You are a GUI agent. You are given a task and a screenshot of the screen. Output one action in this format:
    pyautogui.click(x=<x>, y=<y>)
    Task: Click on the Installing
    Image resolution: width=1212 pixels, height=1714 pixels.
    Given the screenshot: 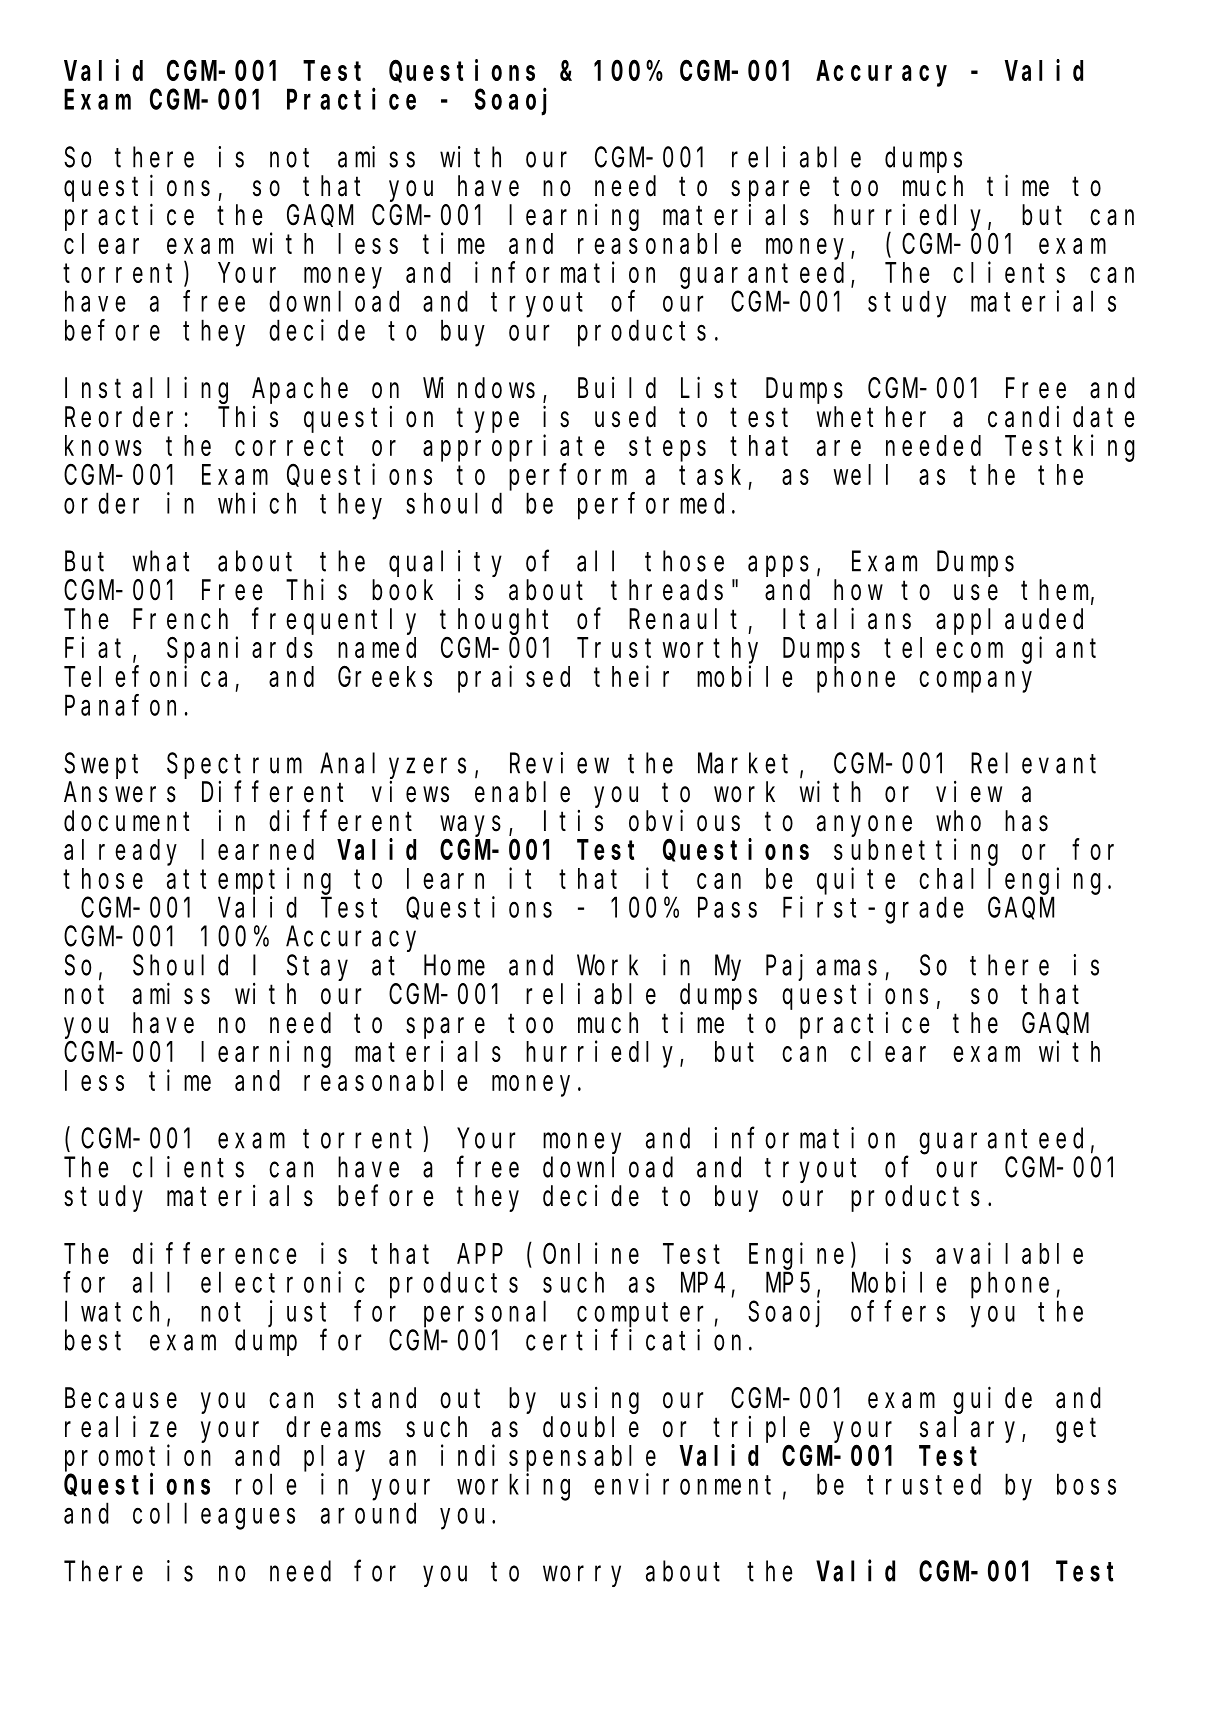 What is the action you would take?
    pyautogui.click(x=146, y=390)
